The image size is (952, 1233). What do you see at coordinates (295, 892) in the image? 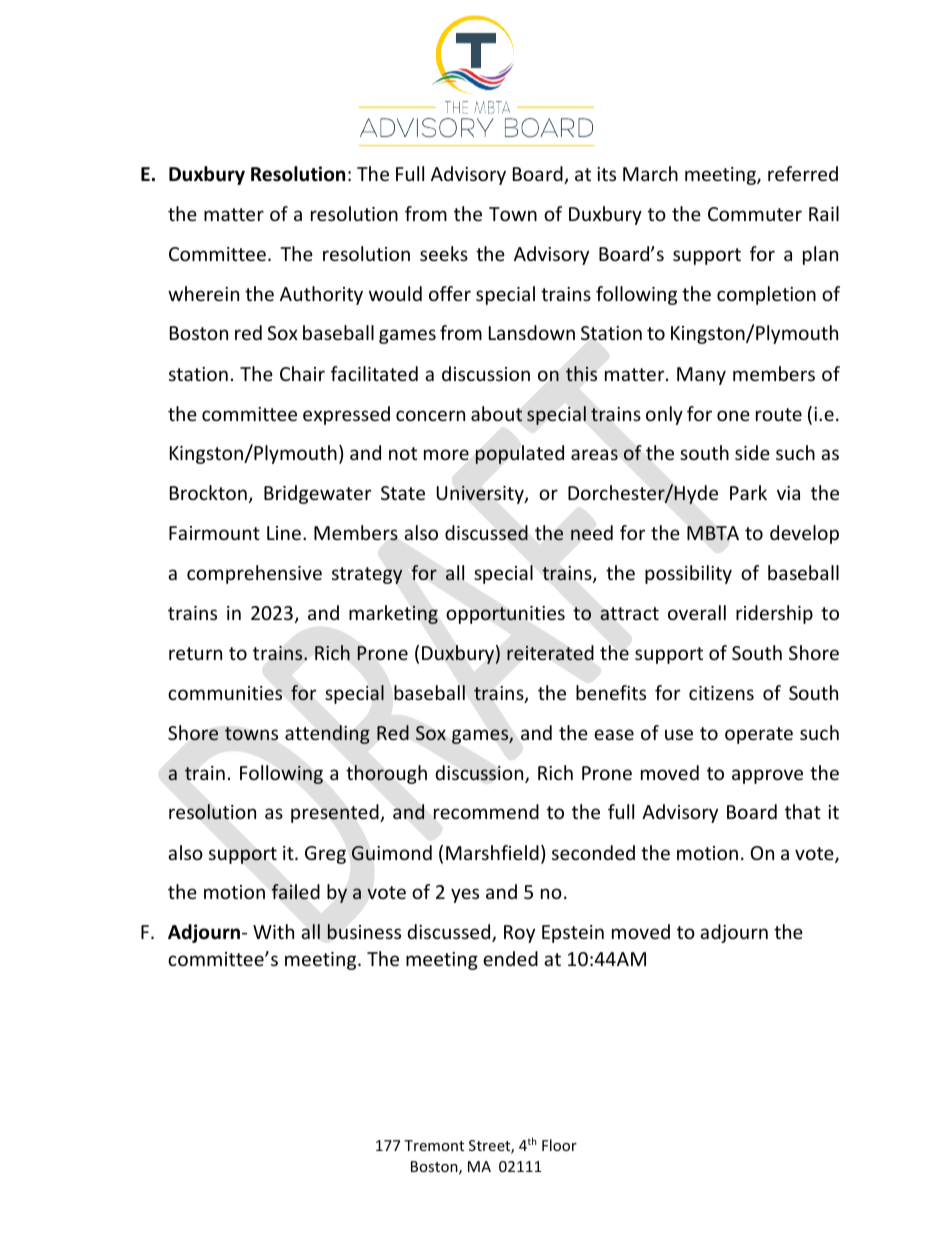
I see `failed` at bounding box center [295, 892].
